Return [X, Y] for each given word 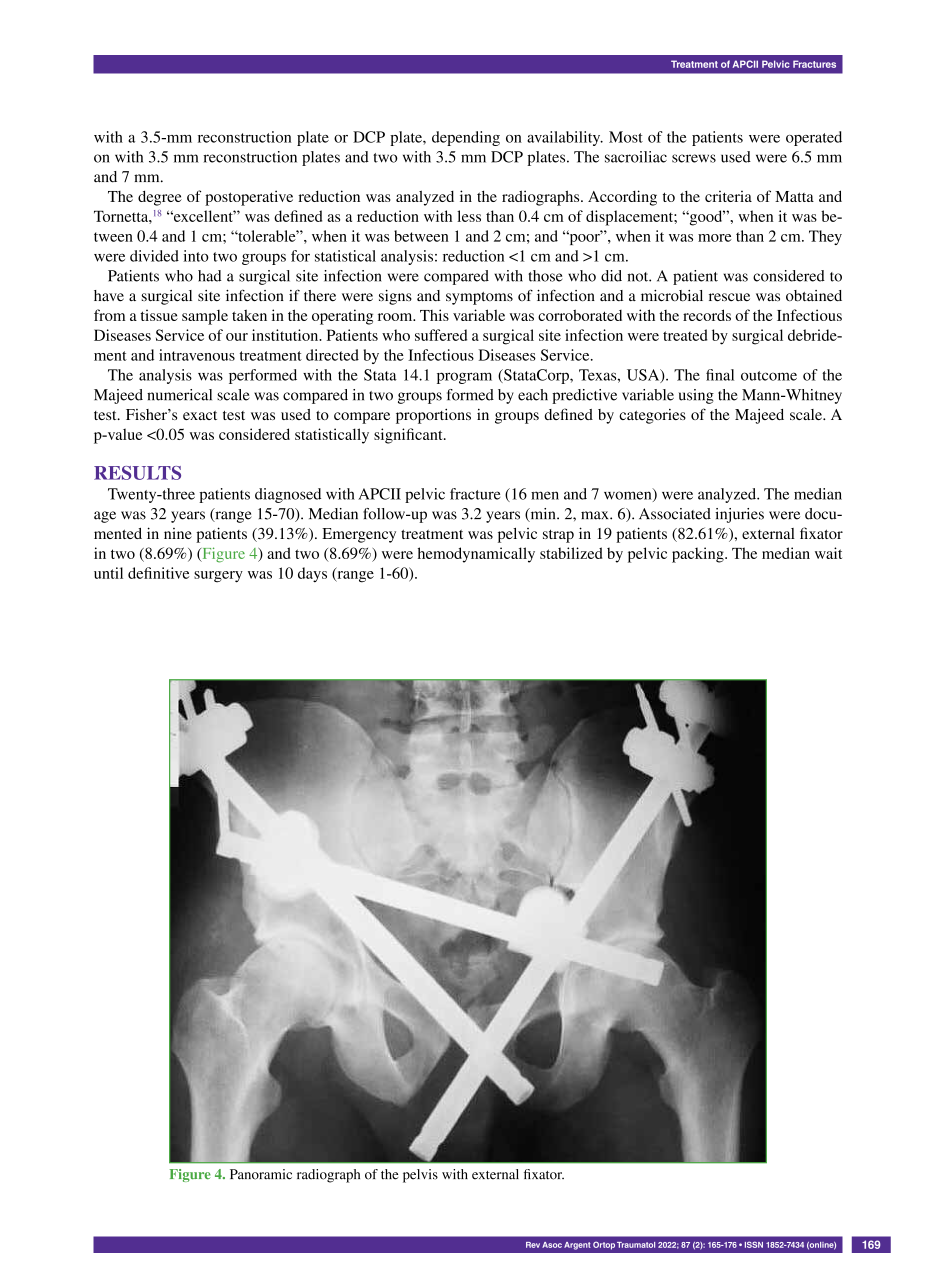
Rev [533, 1245]
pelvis [420, 1176]
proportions [433, 416]
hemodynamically [476, 555]
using [696, 396]
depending [466, 138]
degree [160, 198]
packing [699, 555]
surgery [218, 577]
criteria [728, 196]
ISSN [754, 1244]
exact [200, 415]
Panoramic [261, 1174]
